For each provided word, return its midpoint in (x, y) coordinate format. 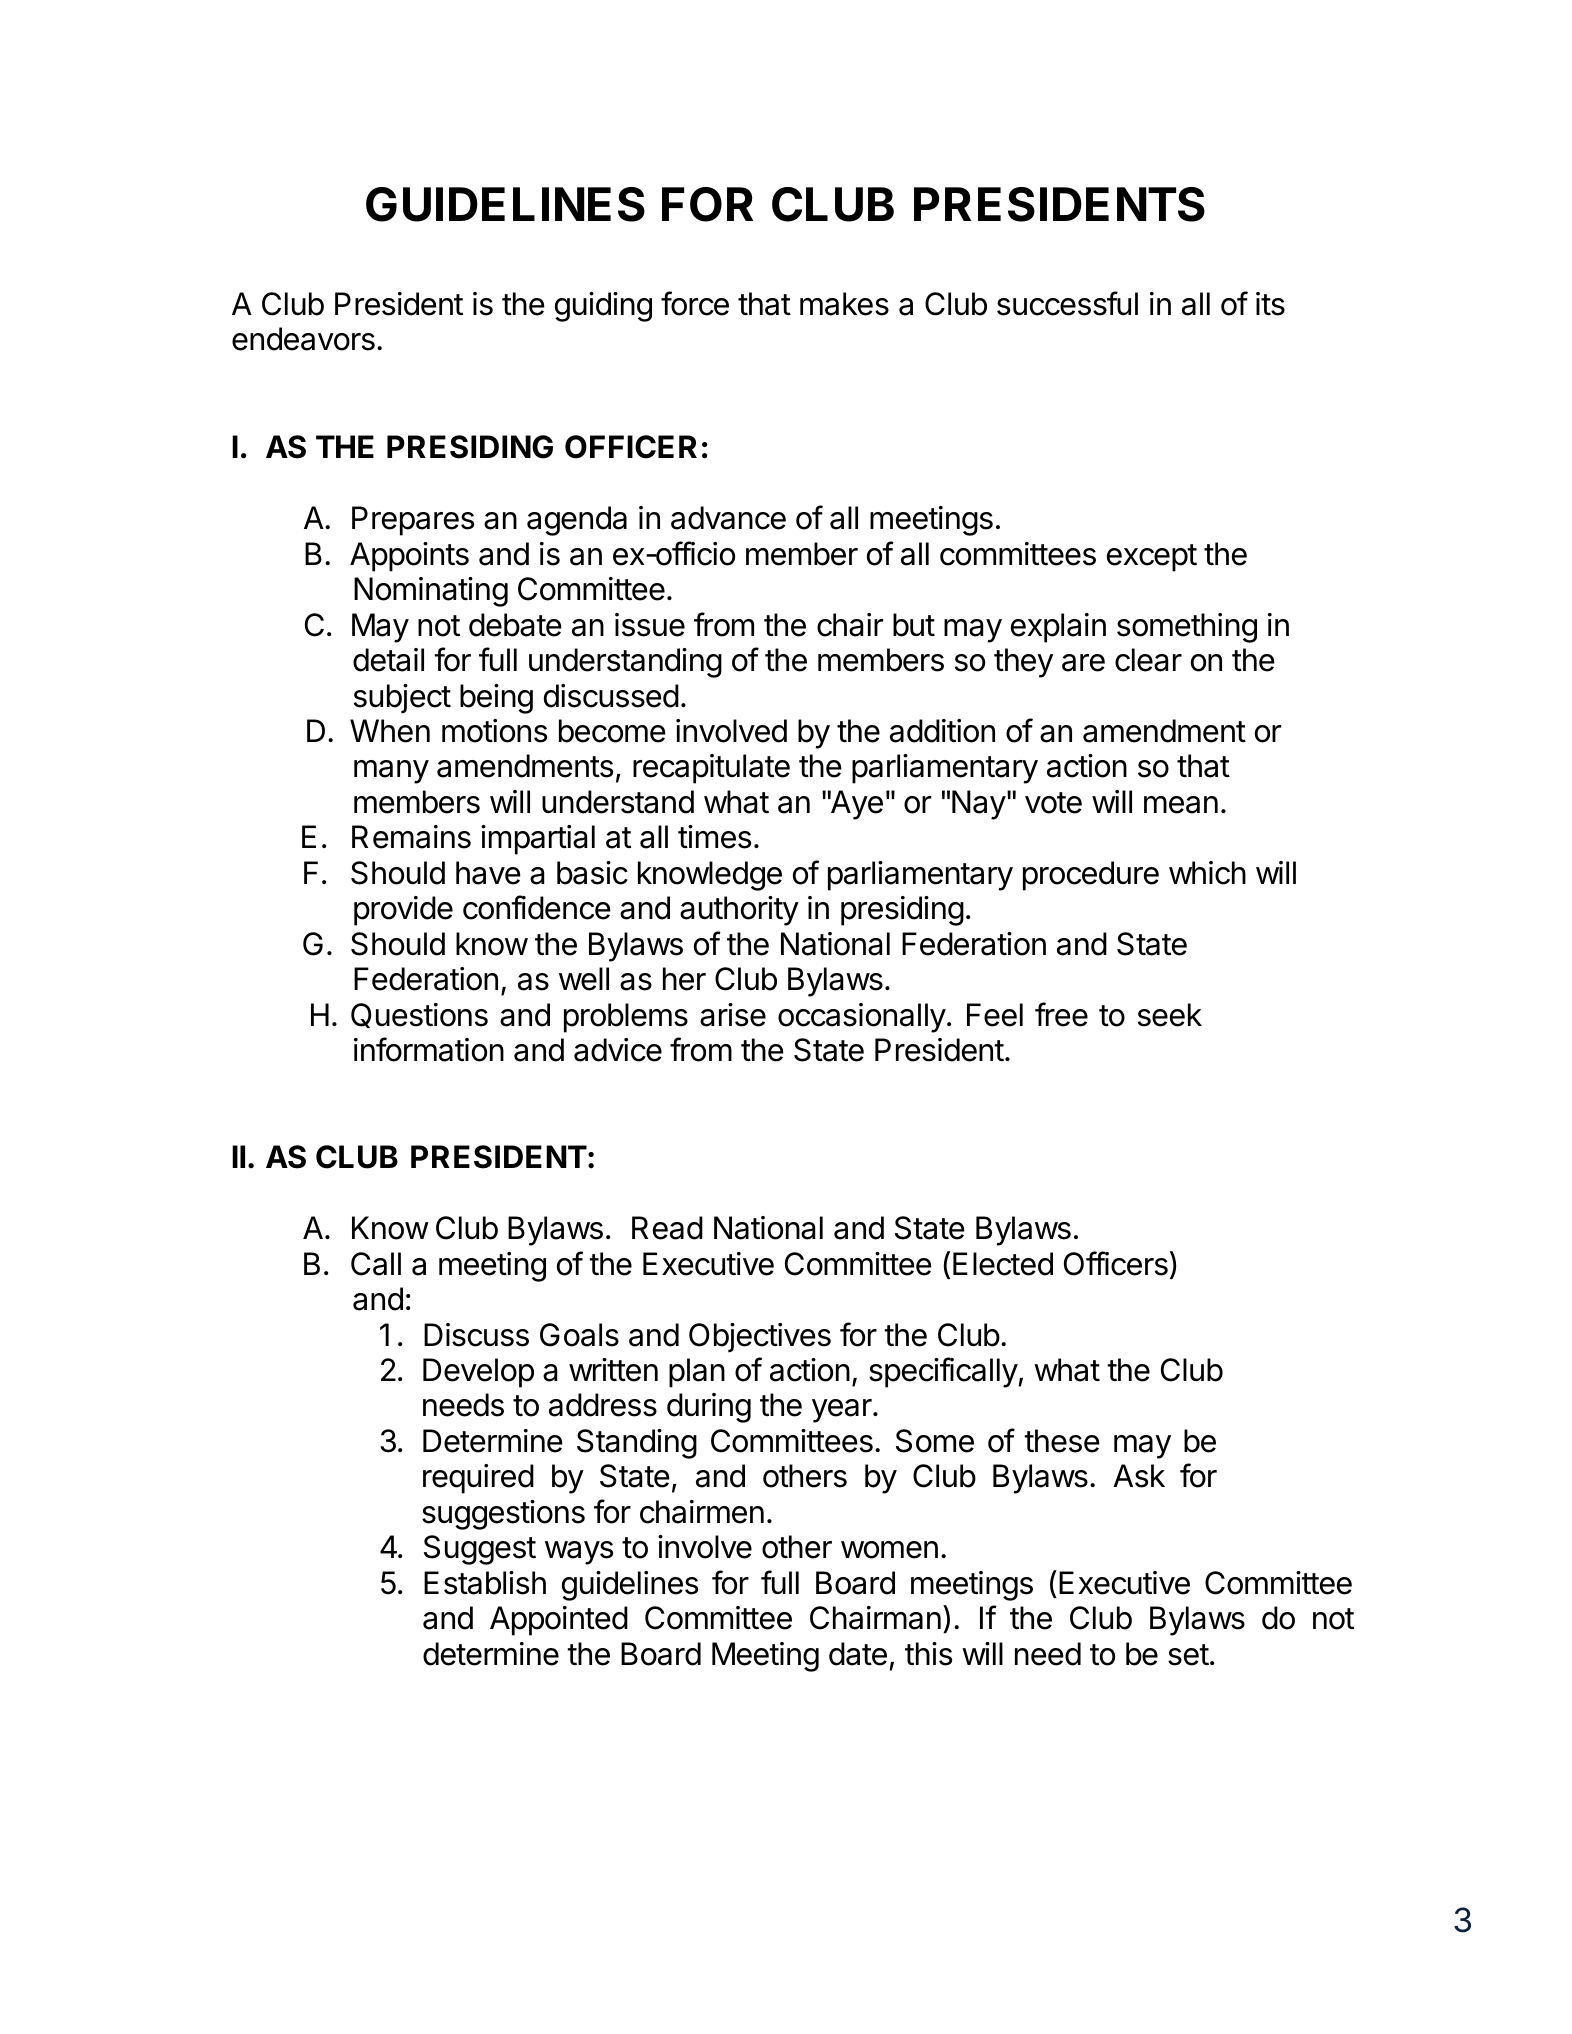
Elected (1003, 1264)
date (858, 1654)
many (391, 772)
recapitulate (711, 769)
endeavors (303, 339)
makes (844, 304)
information (429, 1049)
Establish (485, 1583)
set (1188, 1655)
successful (1067, 303)
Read (667, 1228)
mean (1181, 805)
